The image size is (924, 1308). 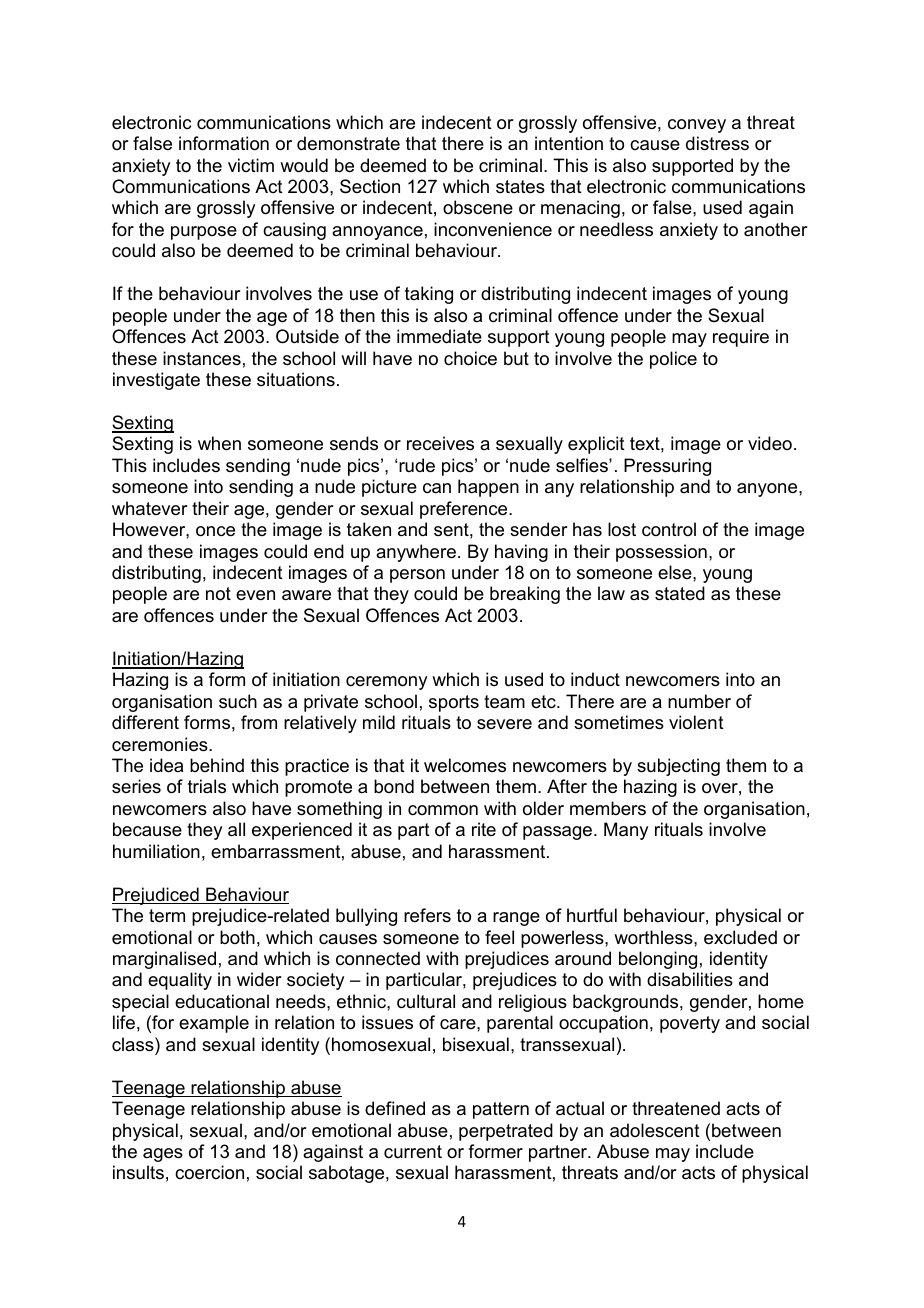 What do you see at coordinates (673, 360) in the page?
I see `police` at bounding box center [673, 360].
